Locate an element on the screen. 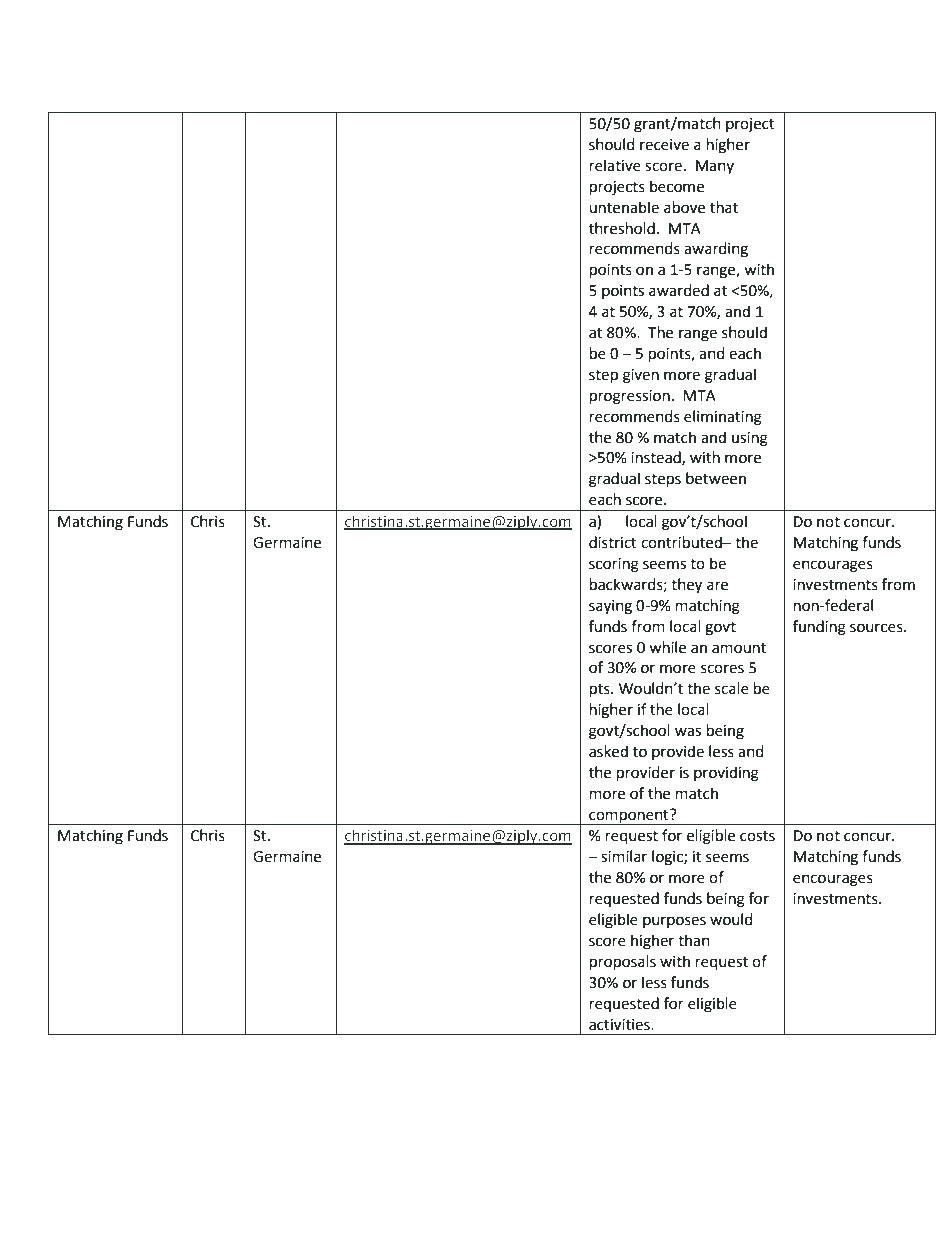  funding is located at coordinates (819, 628).
